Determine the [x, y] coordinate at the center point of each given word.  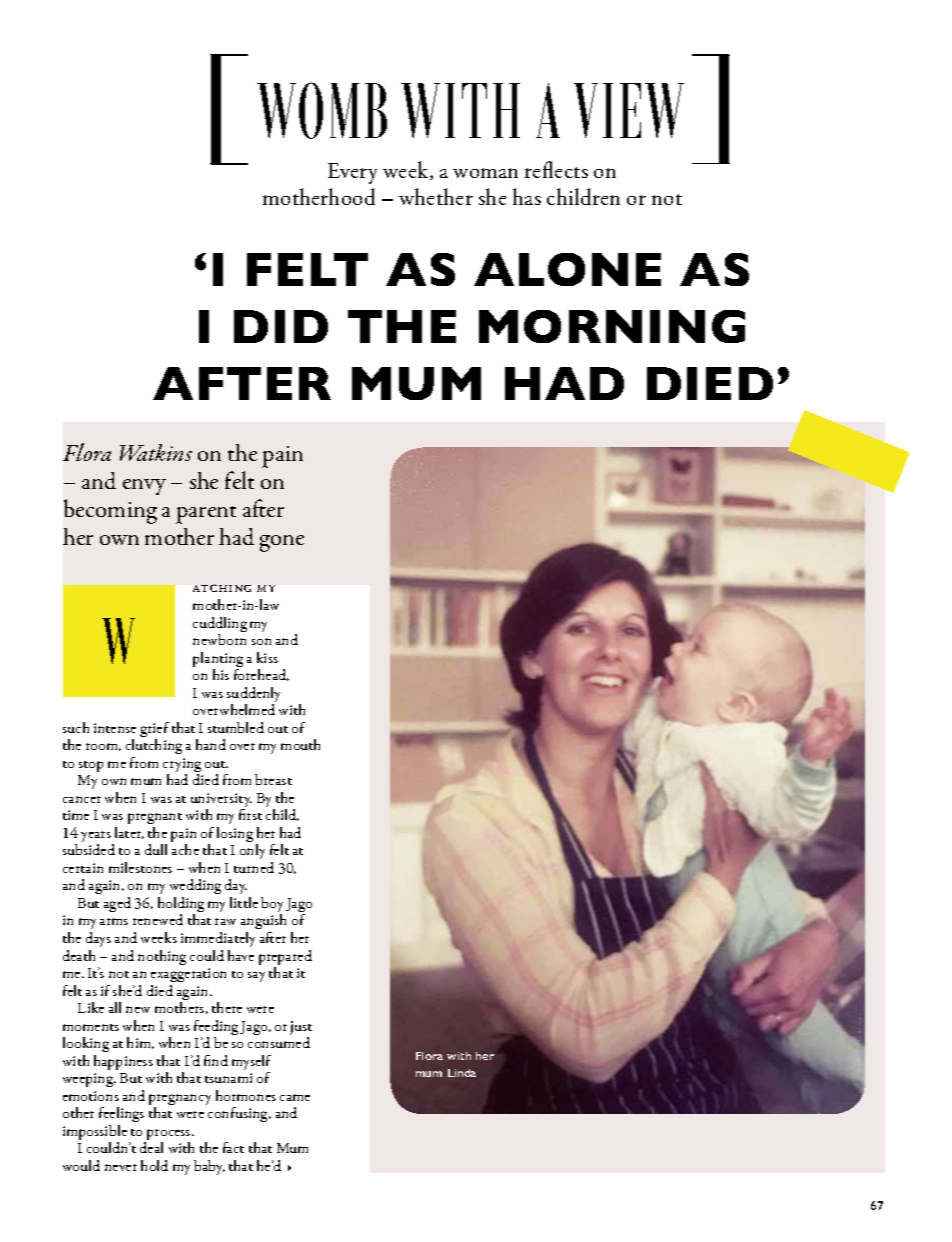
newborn [219, 639]
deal [151, 1147]
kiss [267, 657]
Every [352, 173]
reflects [556, 169]
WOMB [322, 110]
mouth [300, 744]
